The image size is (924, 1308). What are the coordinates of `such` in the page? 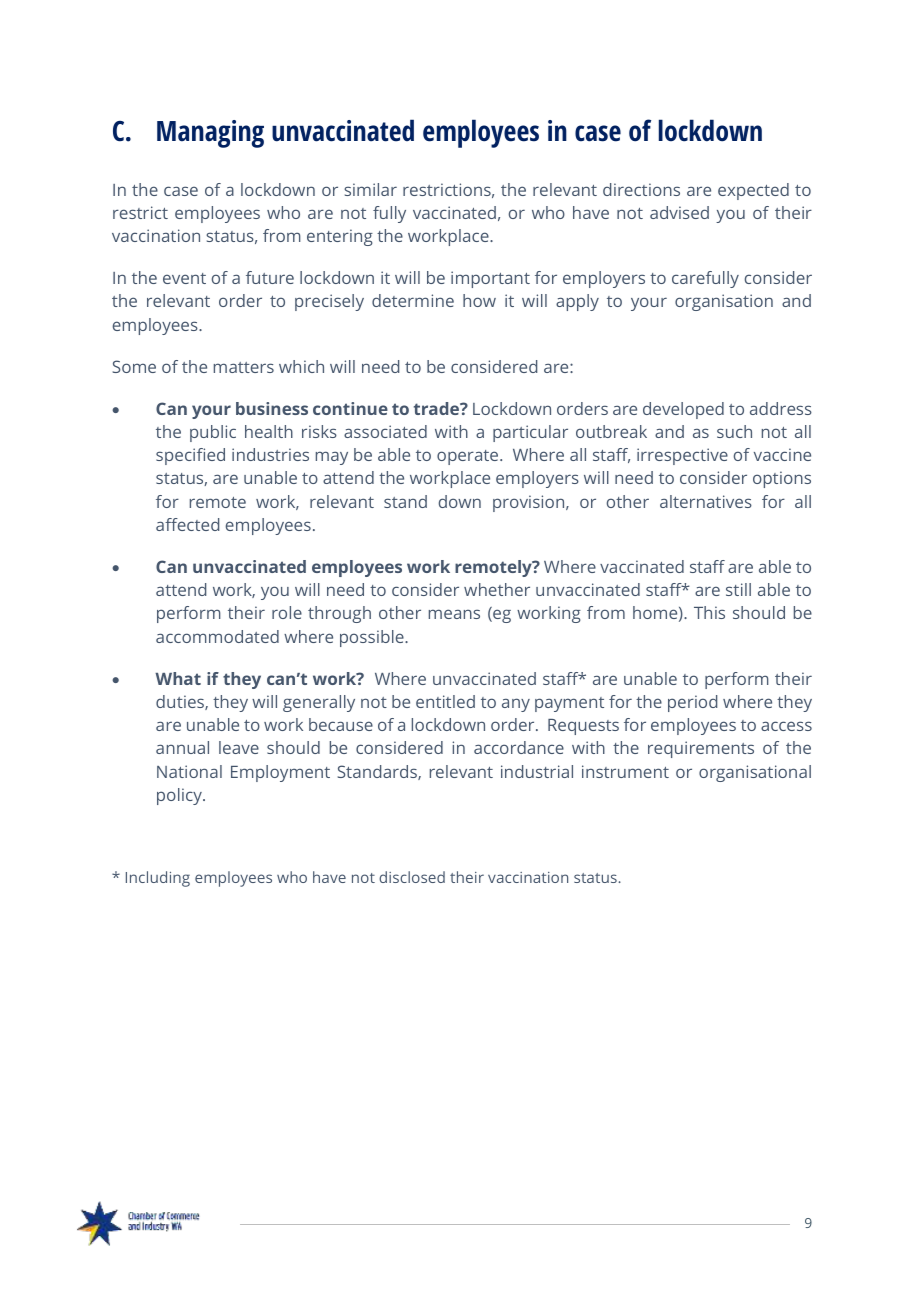 It's located at (734, 431).
